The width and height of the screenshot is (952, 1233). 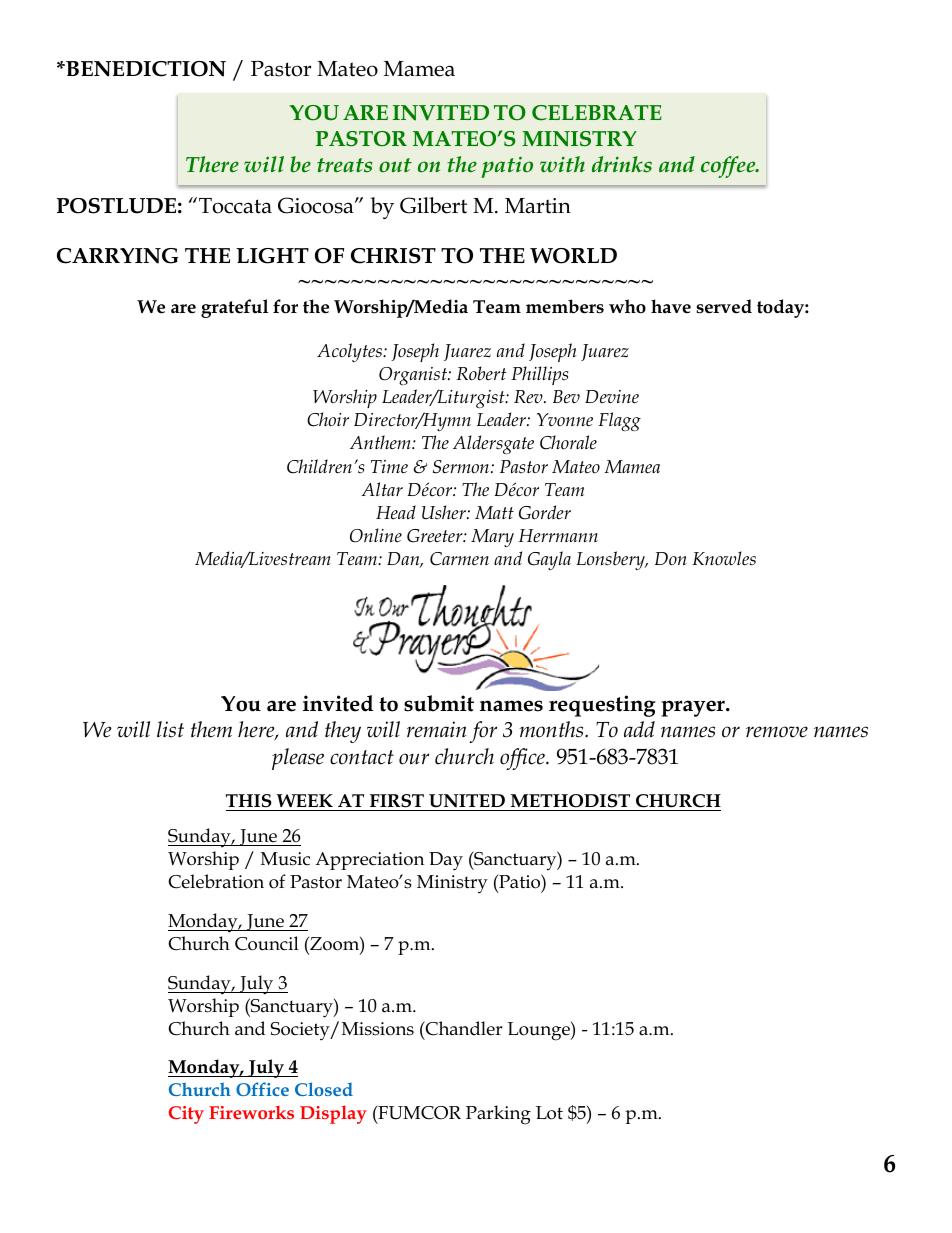 I want to click on Parking, so click(x=498, y=1115).
